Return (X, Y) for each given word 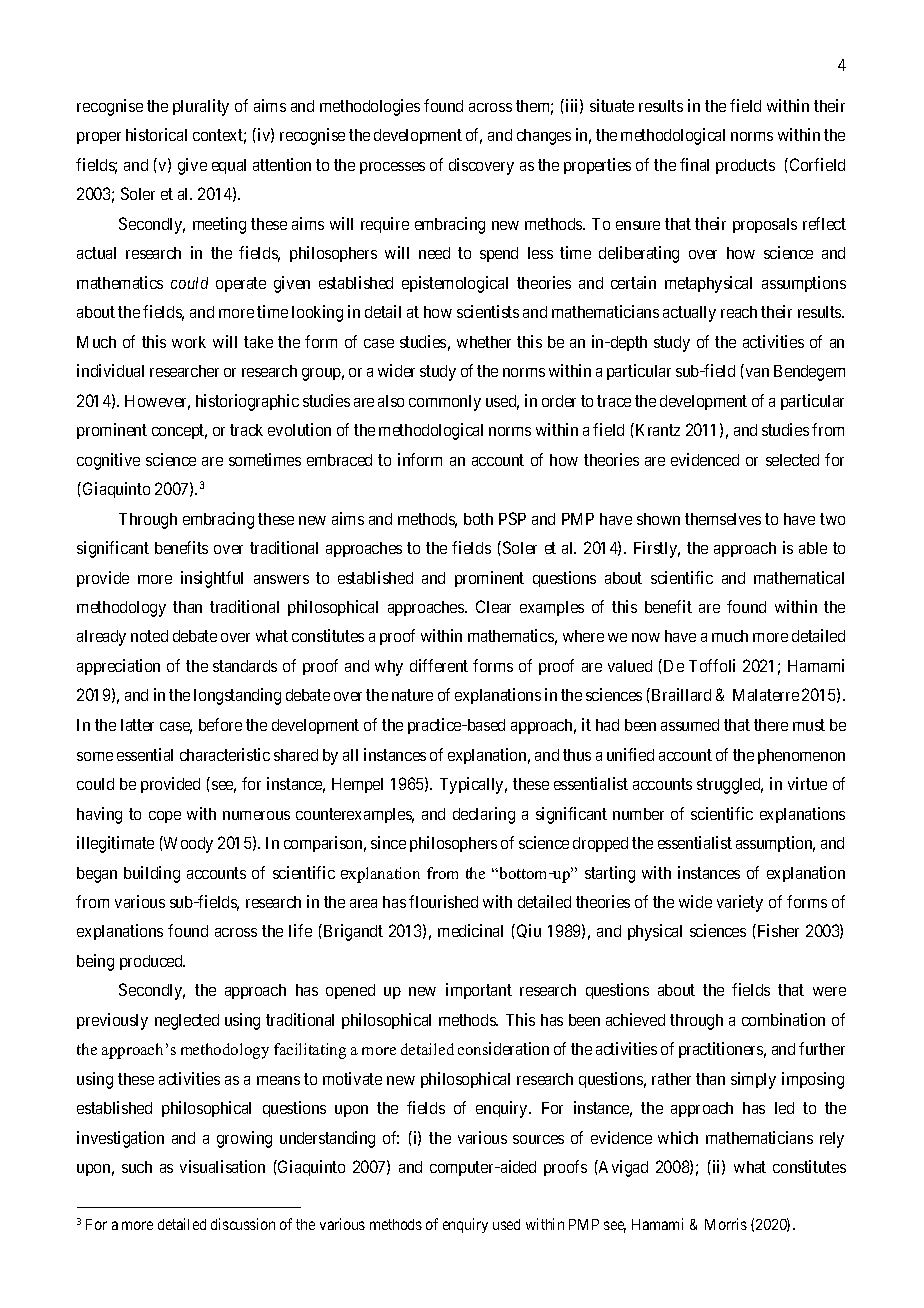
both (478, 519)
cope (165, 817)
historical (156, 134)
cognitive (108, 461)
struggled (730, 786)
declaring (484, 815)
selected (792, 460)
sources (538, 1139)
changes (544, 137)
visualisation (222, 1166)
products (745, 166)
